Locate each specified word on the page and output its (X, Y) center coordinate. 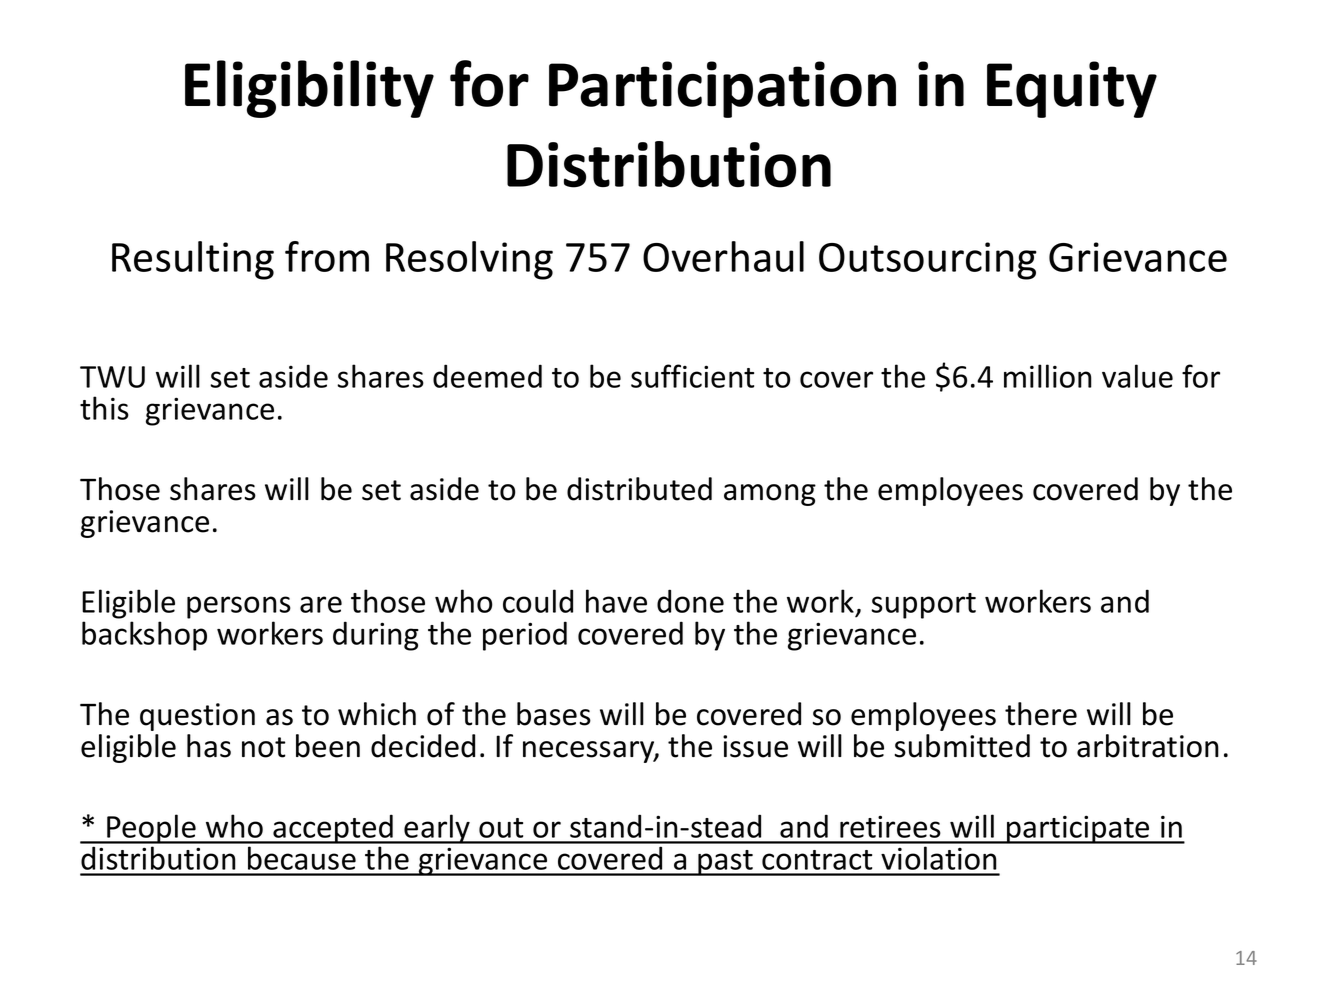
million (1048, 376)
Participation (722, 89)
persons (239, 607)
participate (1078, 829)
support (923, 606)
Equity (1072, 89)
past (725, 863)
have (616, 601)
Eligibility (309, 89)
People (151, 829)
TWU (112, 377)
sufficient (692, 376)
